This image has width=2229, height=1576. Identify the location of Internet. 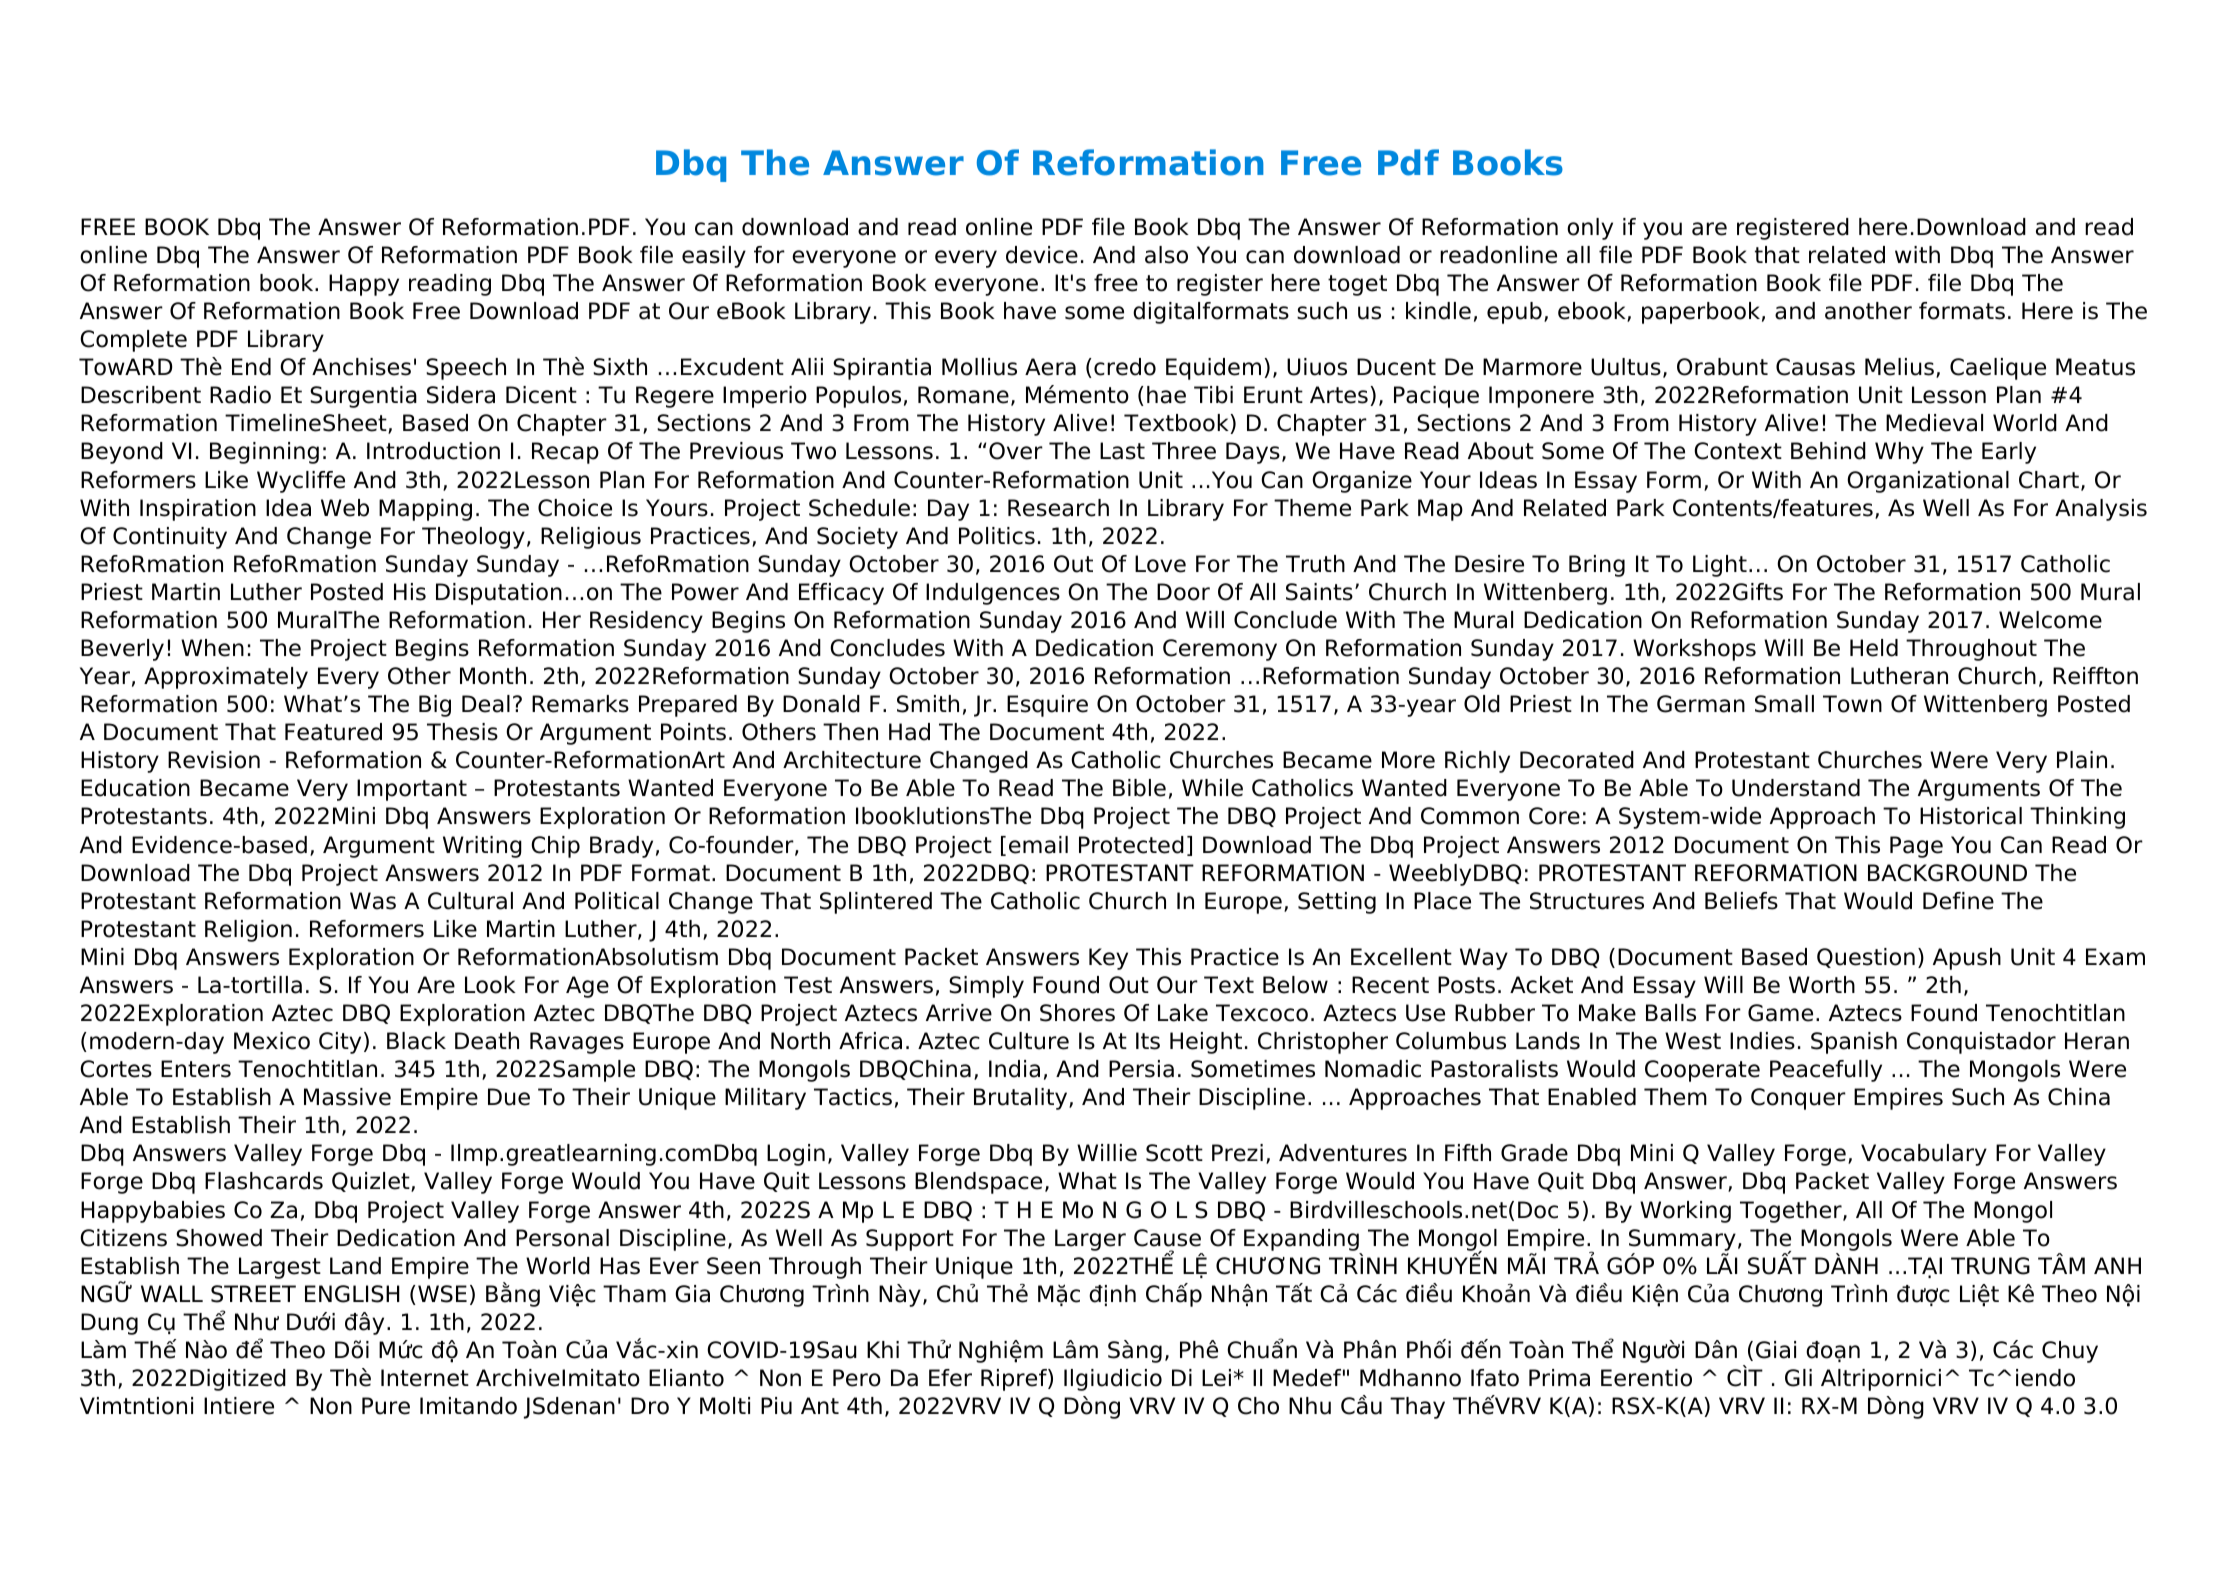
(425, 1378).
